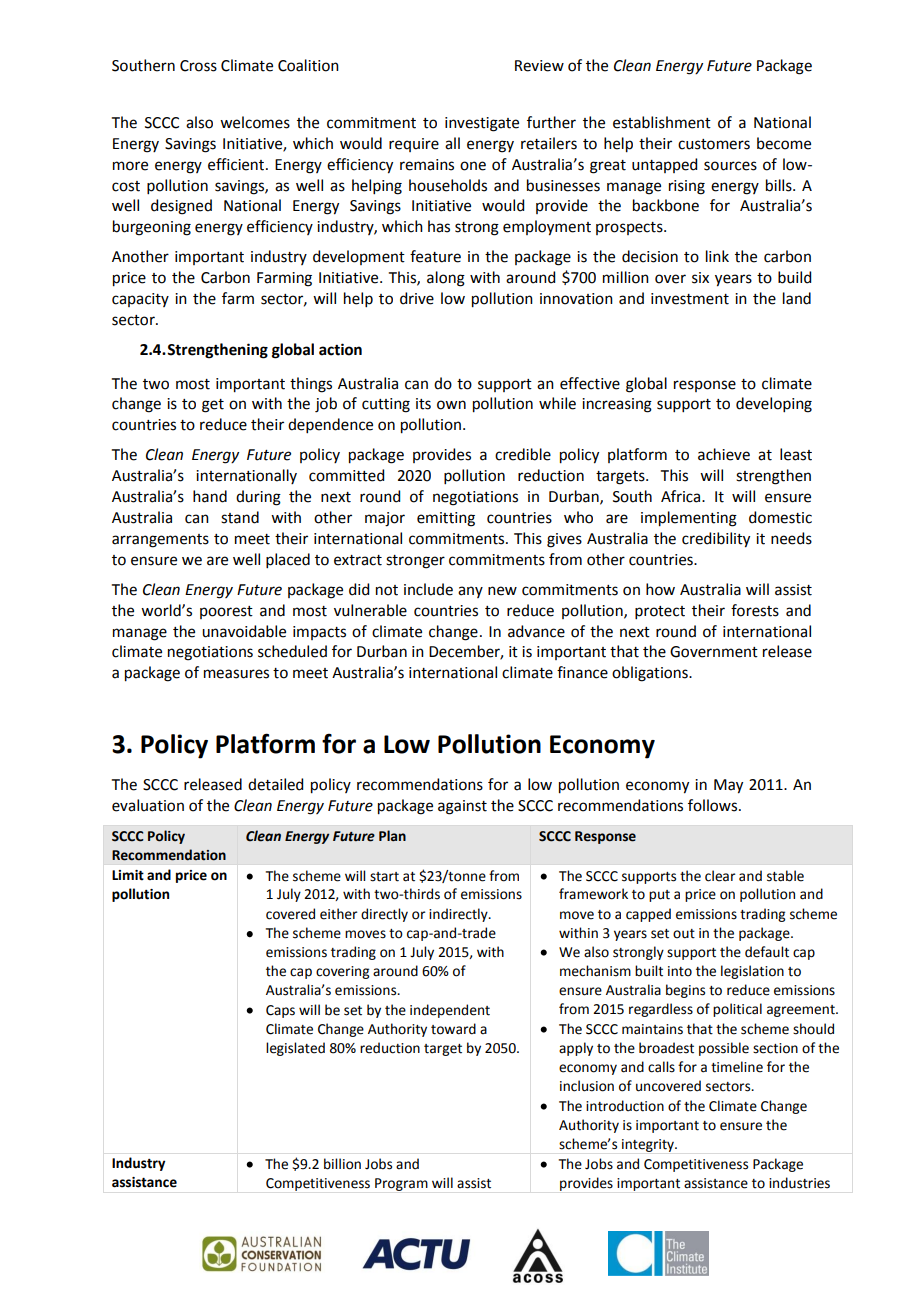  I want to click on any, so click(470, 592).
